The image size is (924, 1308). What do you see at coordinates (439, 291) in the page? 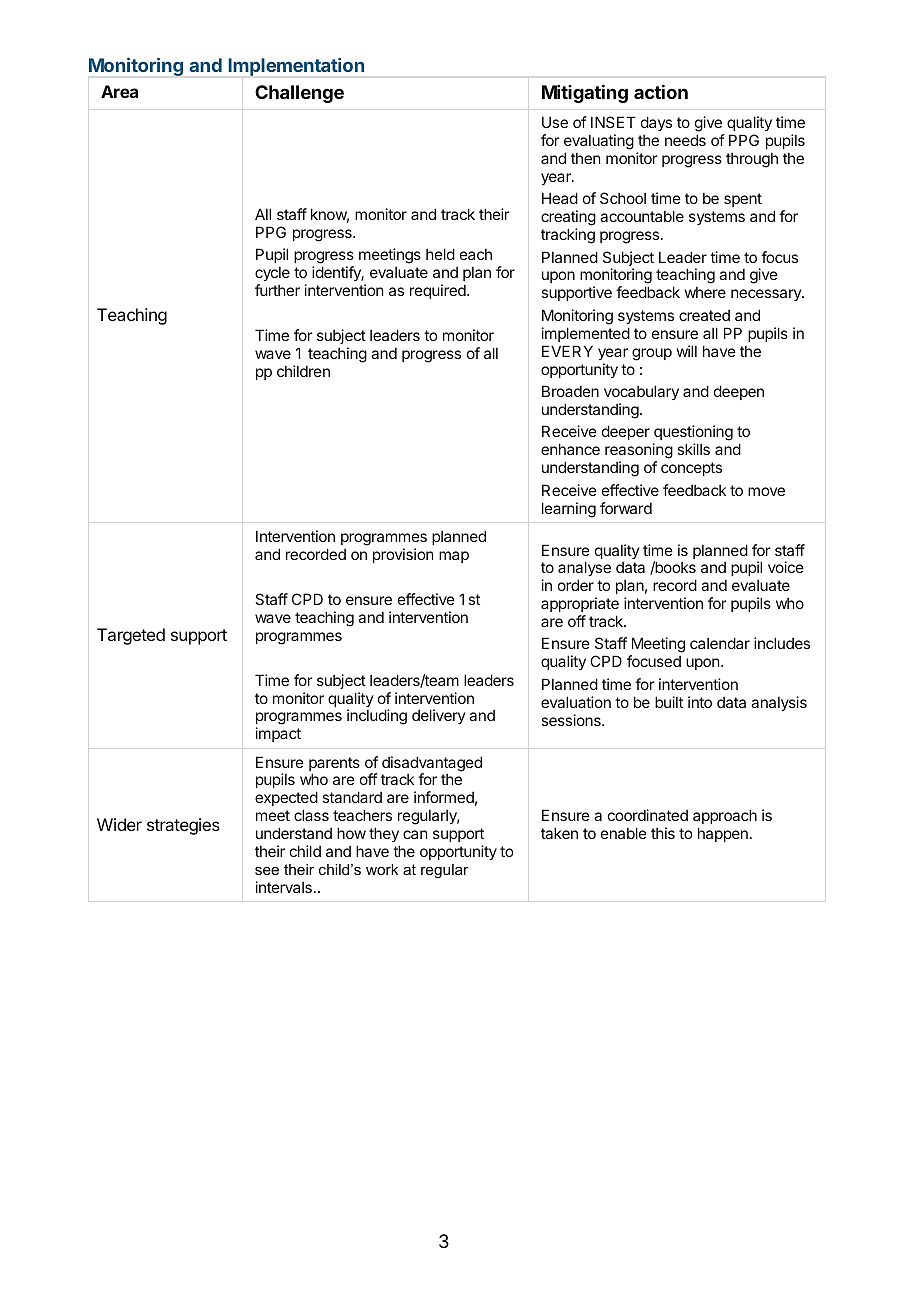
I see `required` at bounding box center [439, 291].
